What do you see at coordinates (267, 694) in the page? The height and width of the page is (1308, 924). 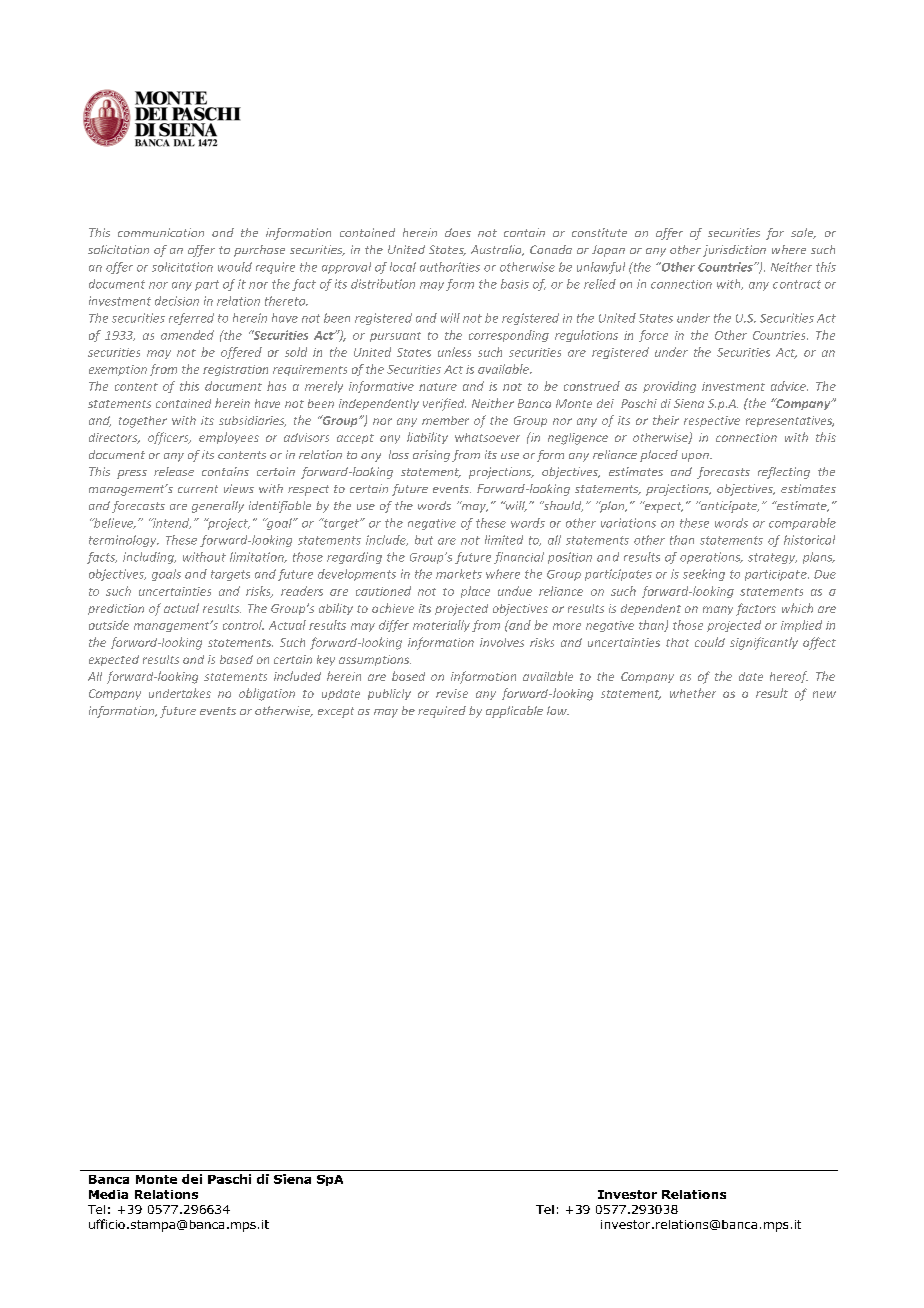 I see `obligation` at bounding box center [267, 694].
